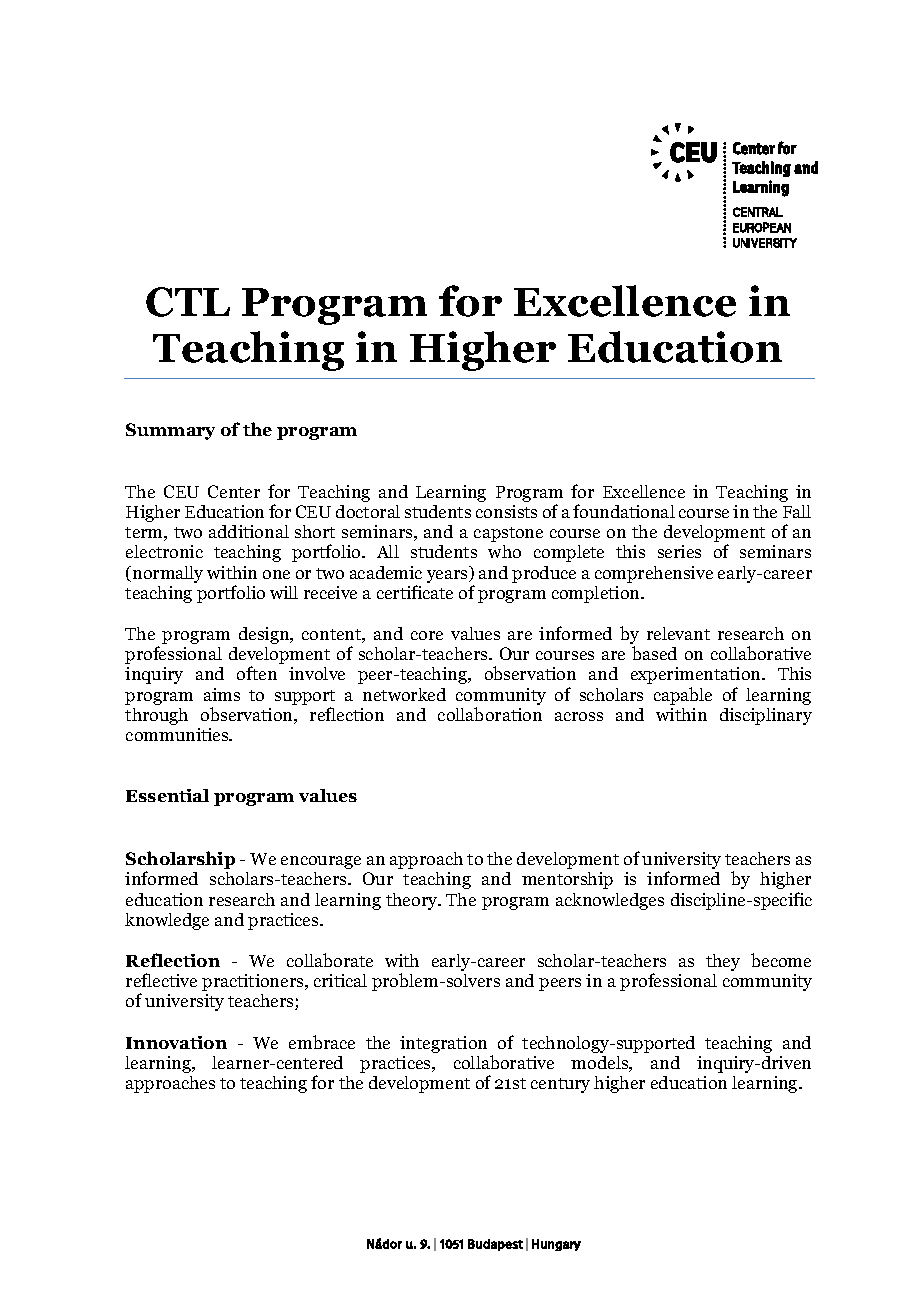  Describe the element at coordinates (188, 302) in the page. I see `CTL` at that location.
